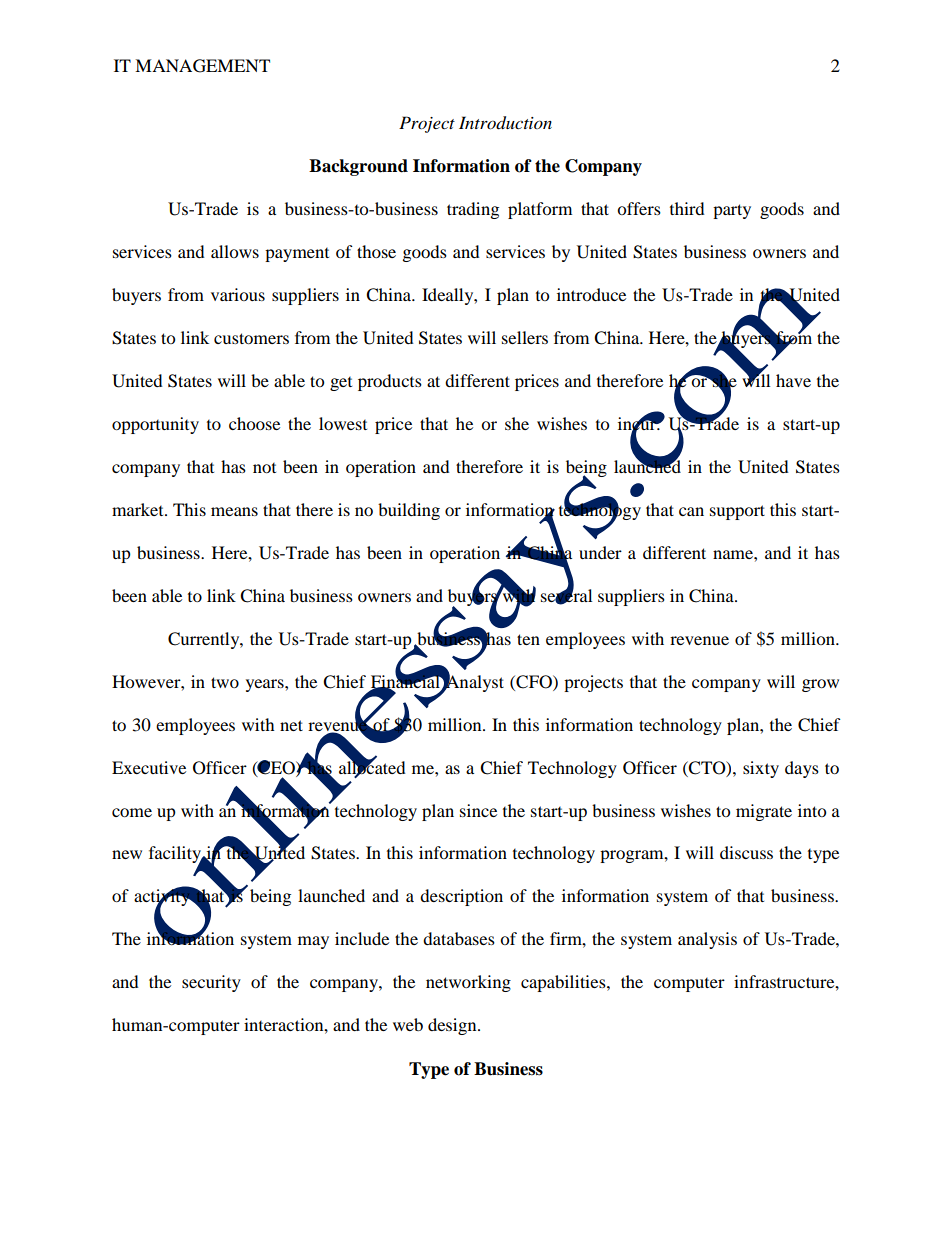 The height and width of the screenshot is (1233, 952). What do you see at coordinates (409, 511) in the screenshot?
I see `building` at bounding box center [409, 511].
